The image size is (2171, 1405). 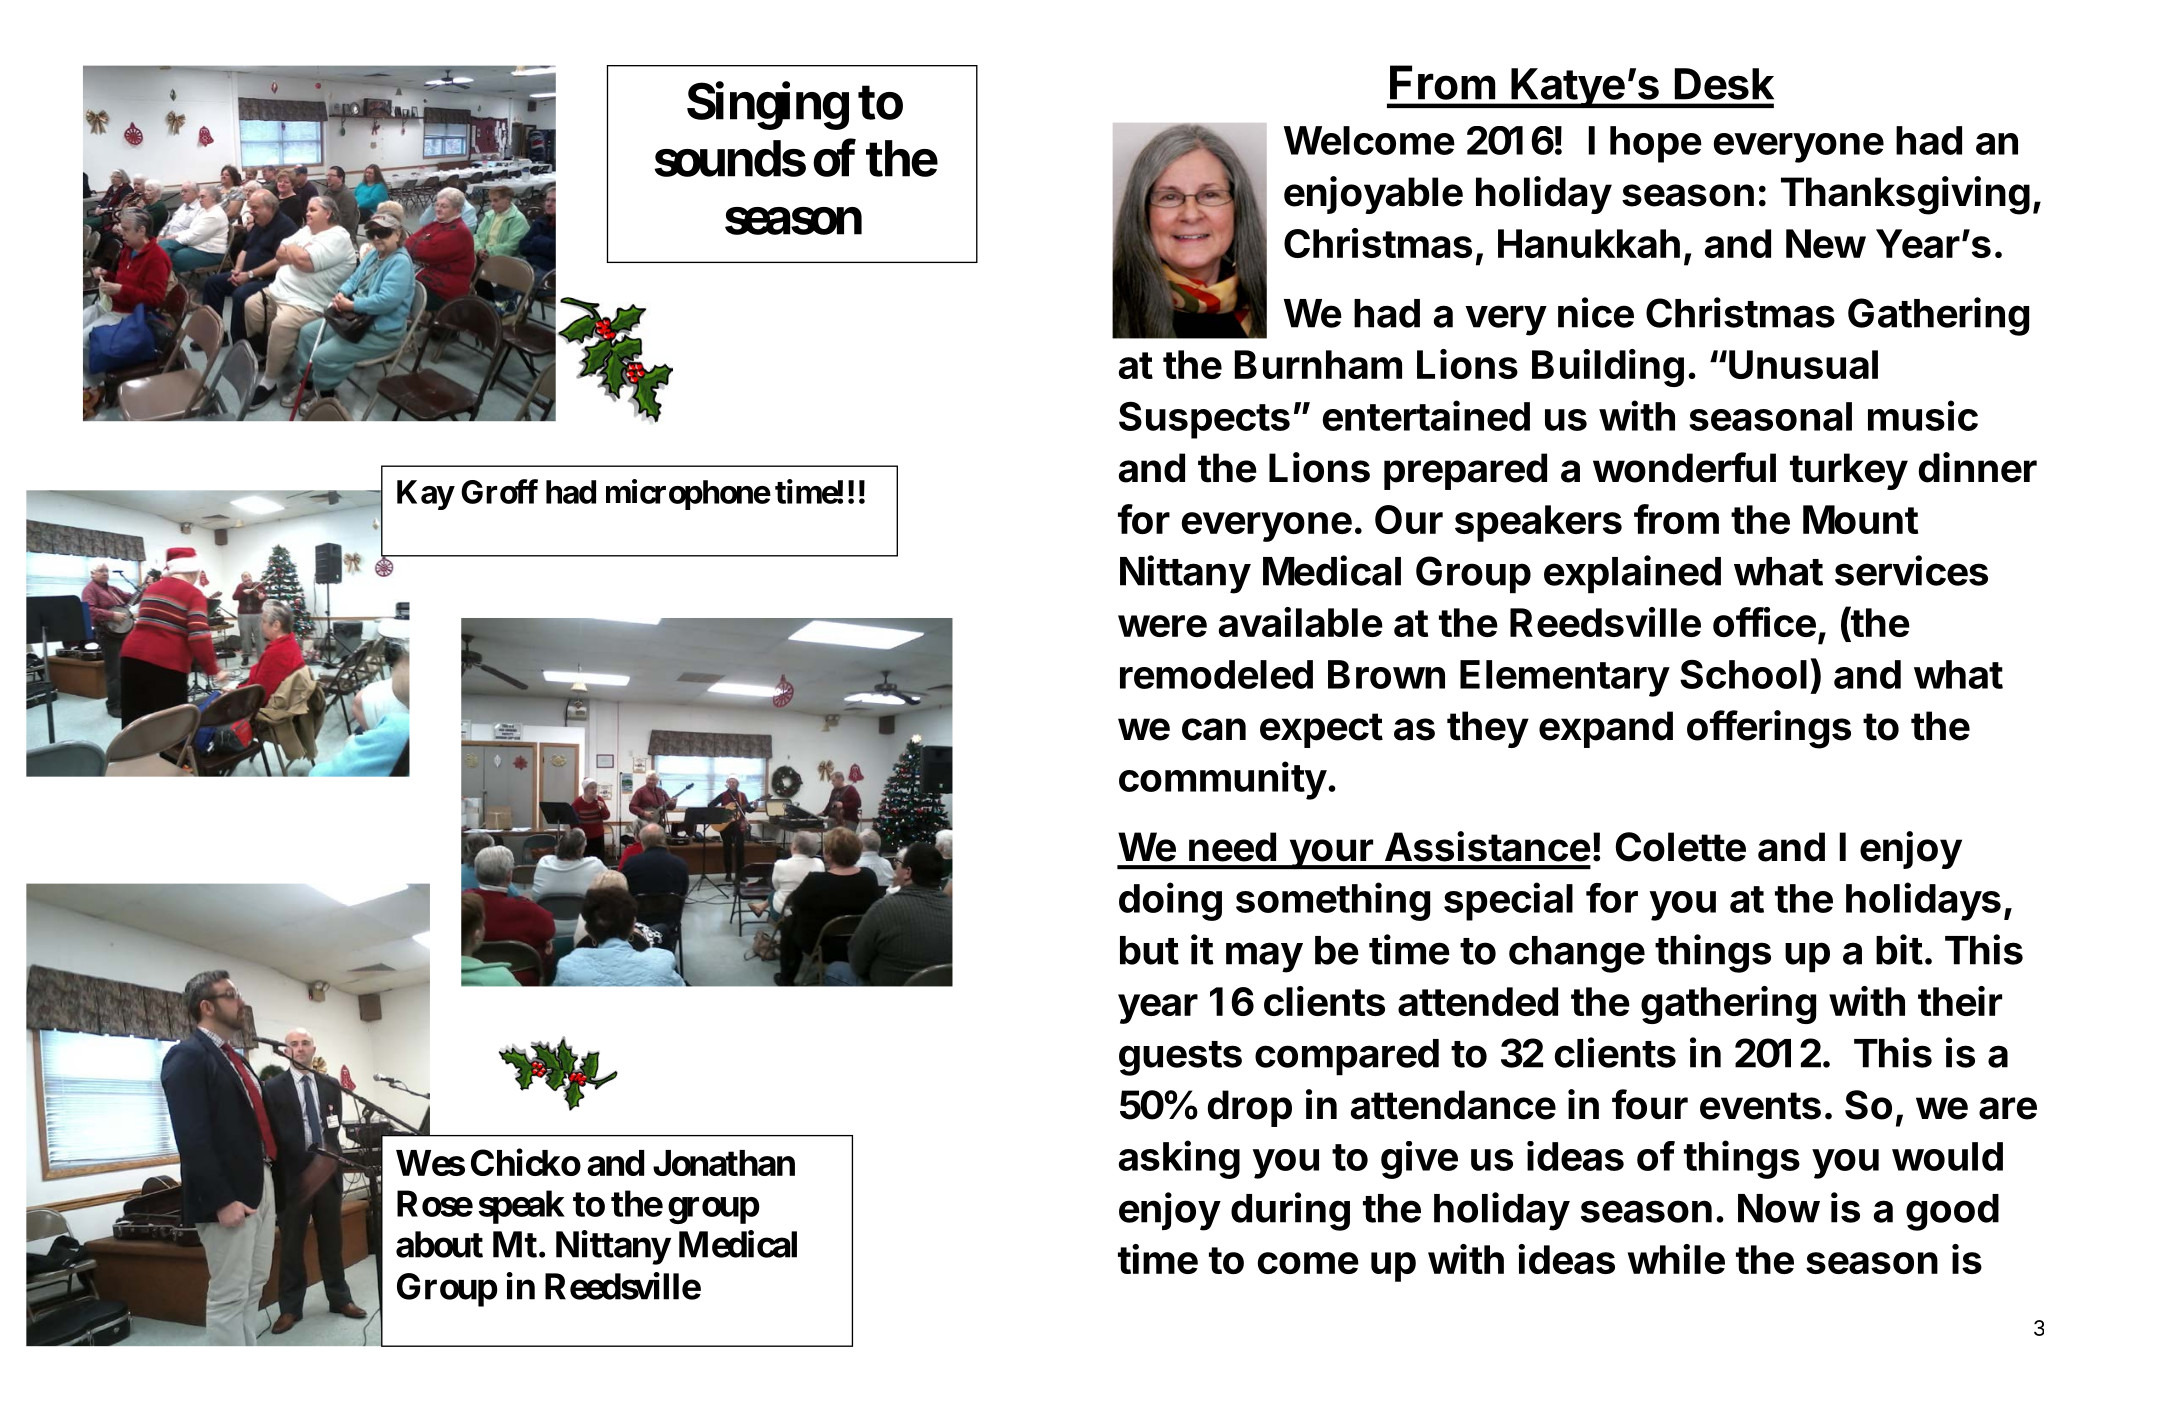 I want to click on remodeled, so click(x=1216, y=674).
